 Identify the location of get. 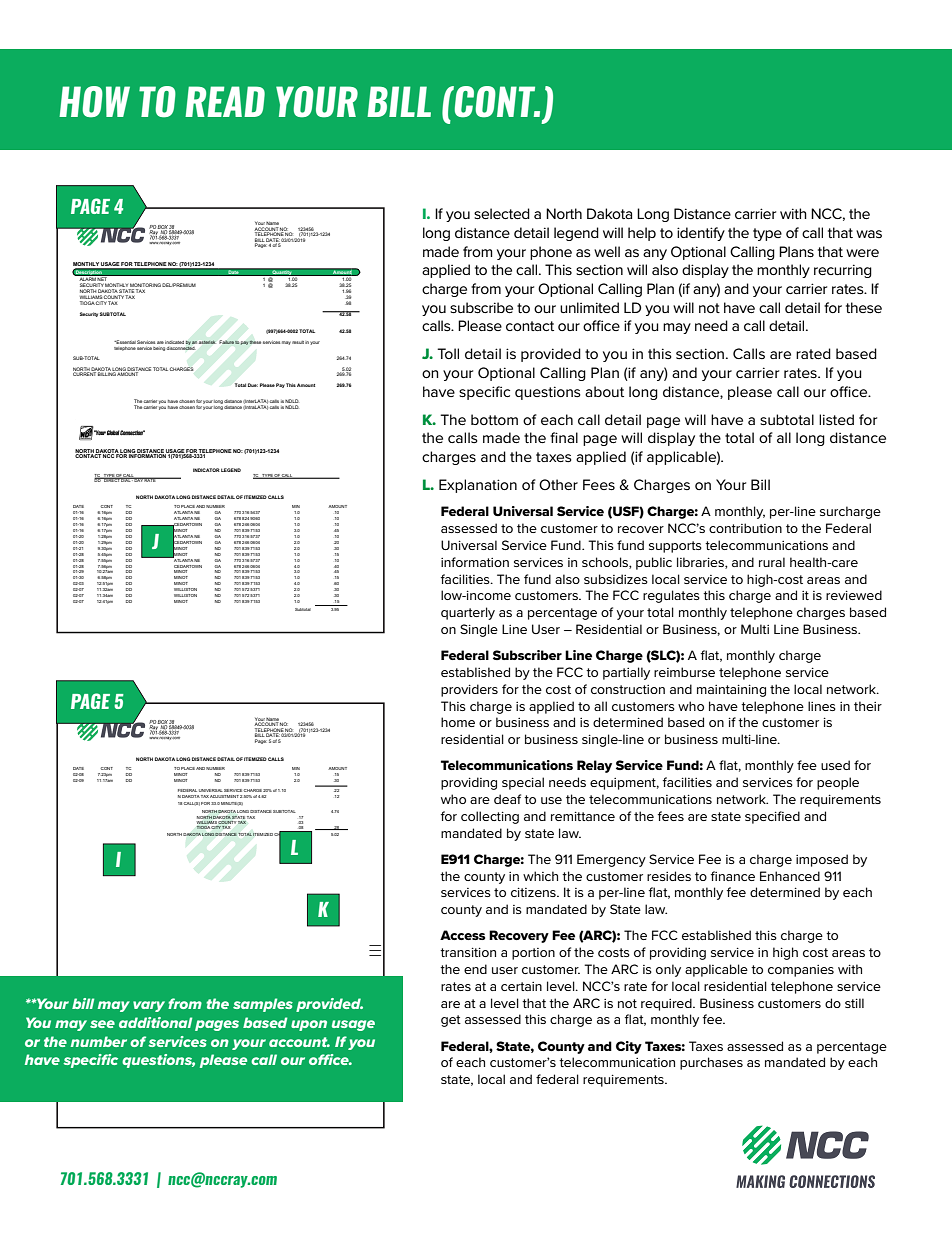
(451, 1021).
